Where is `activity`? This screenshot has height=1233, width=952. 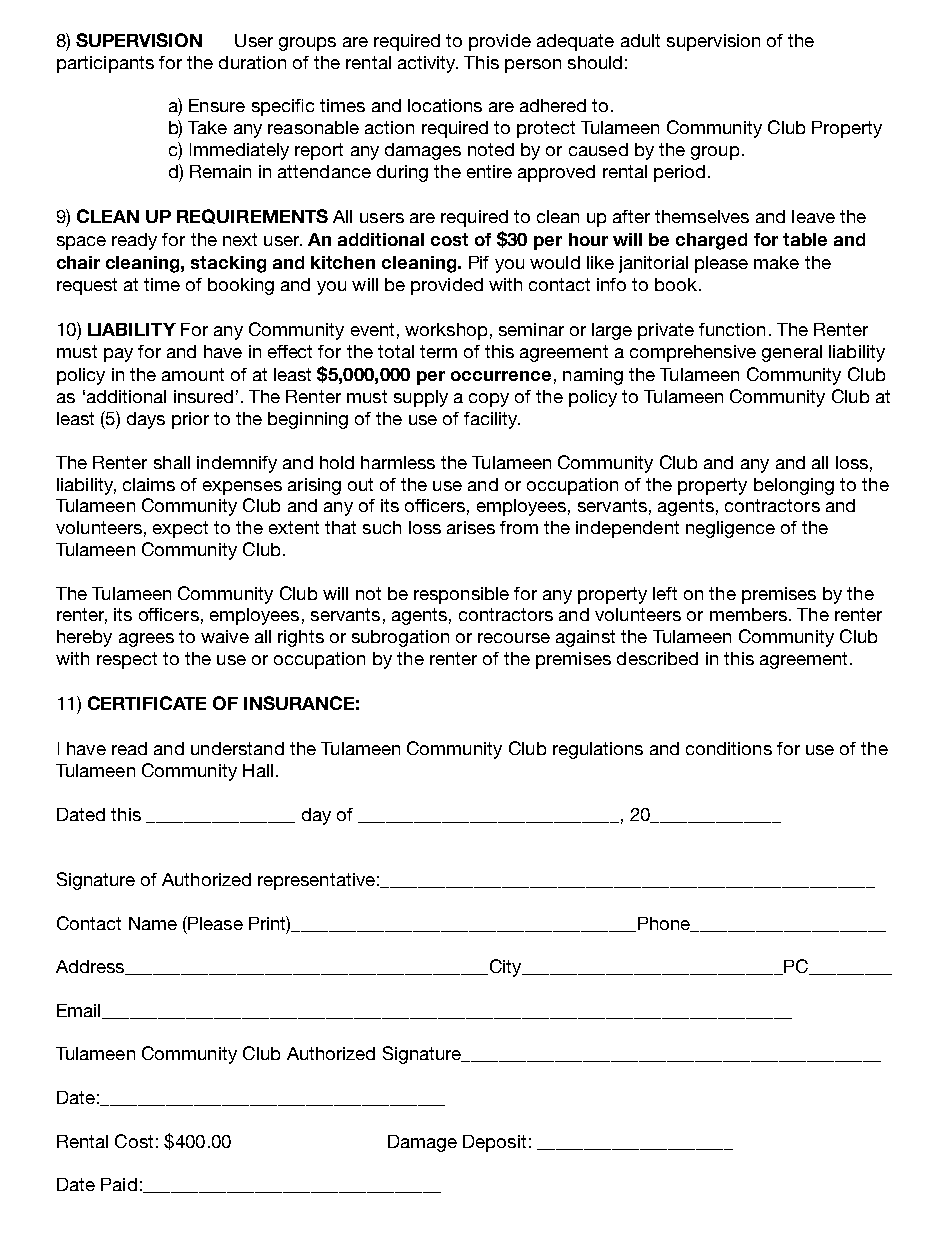 activity is located at coordinates (428, 64).
